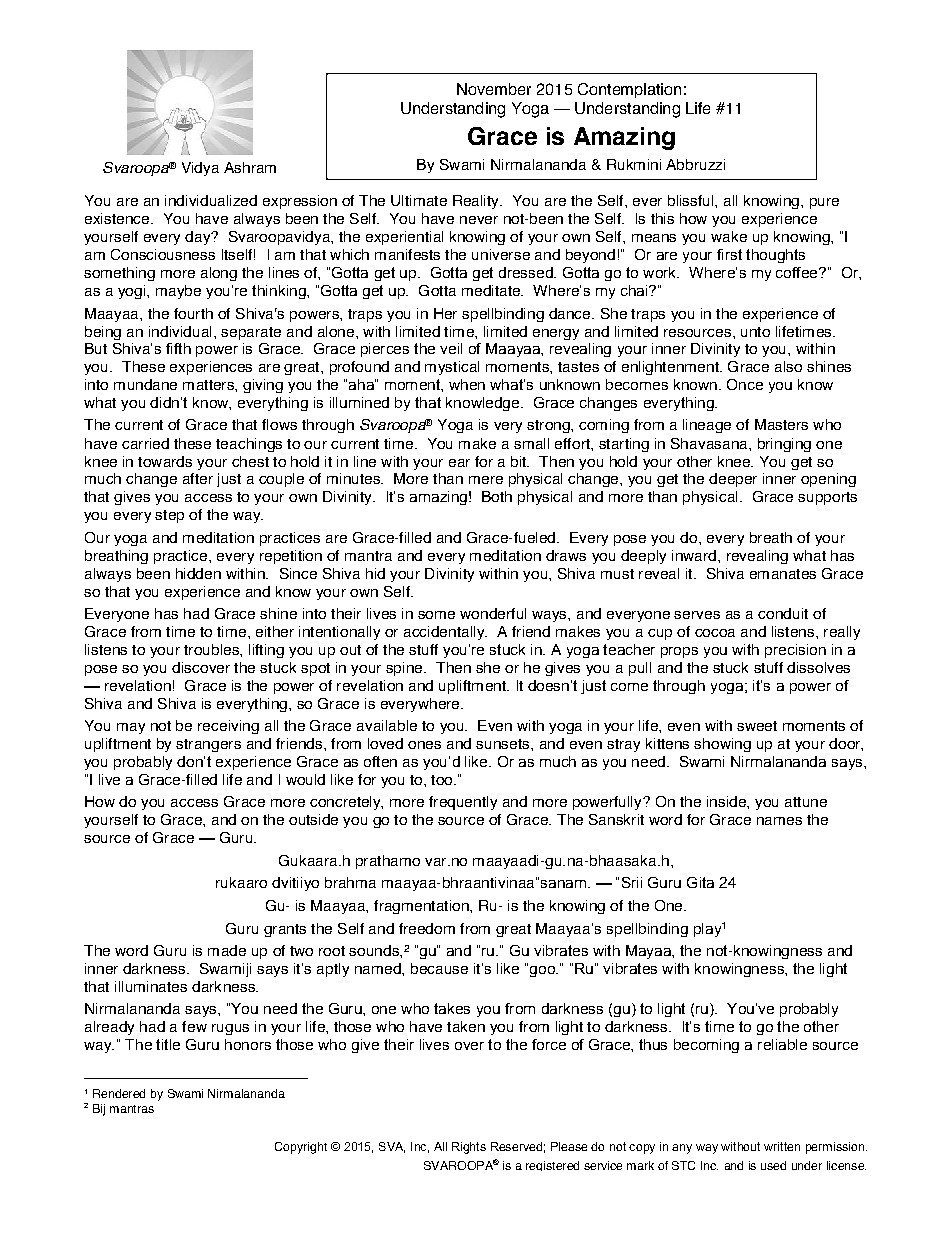 The width and height of the document is (952, 1233). Describe the element at coordinates (463, 803) in the document. I see `frequently` at that location.
